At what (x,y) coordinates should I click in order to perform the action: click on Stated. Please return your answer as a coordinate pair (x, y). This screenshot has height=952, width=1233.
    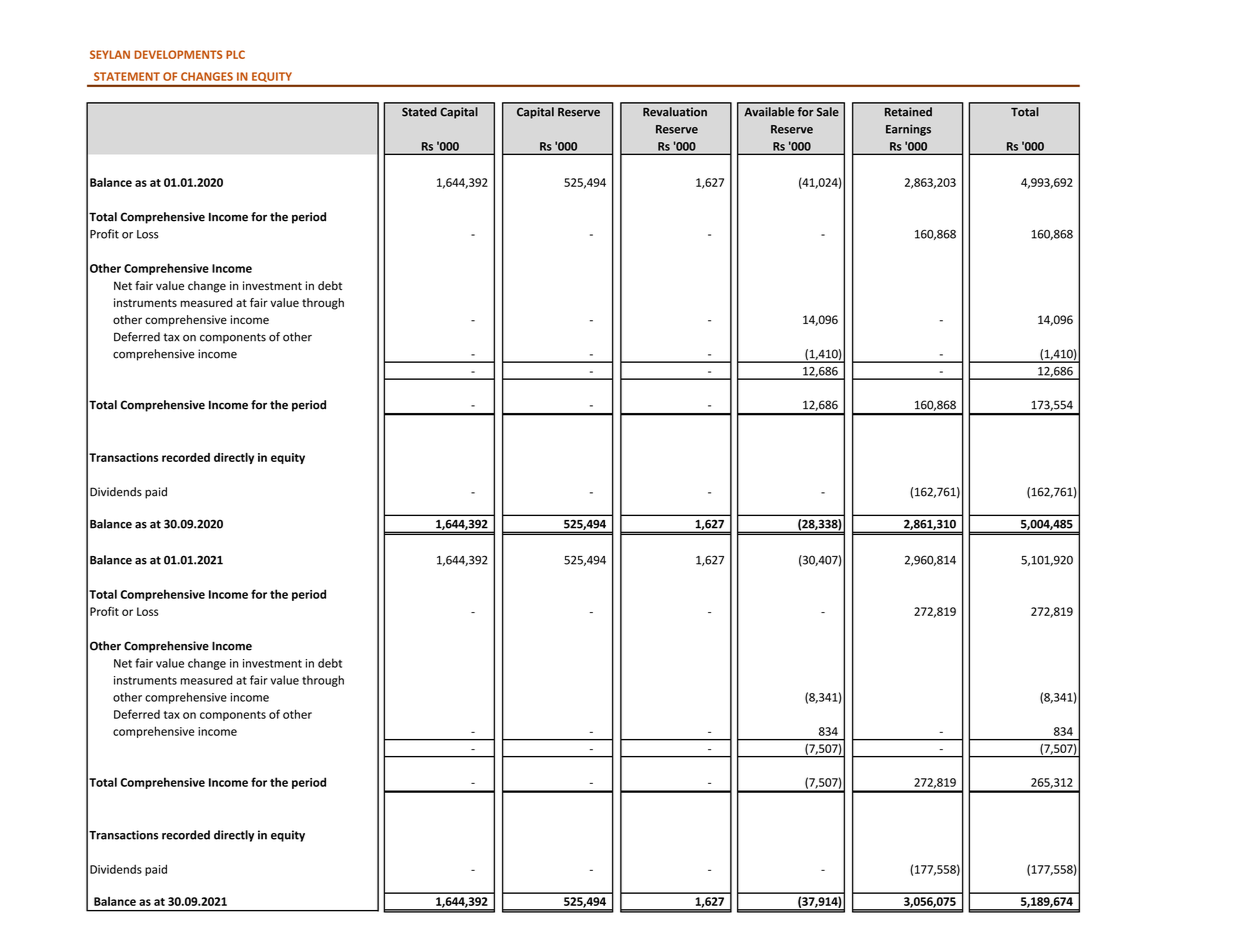
    Looking at the image, I should click on (419, 112).
